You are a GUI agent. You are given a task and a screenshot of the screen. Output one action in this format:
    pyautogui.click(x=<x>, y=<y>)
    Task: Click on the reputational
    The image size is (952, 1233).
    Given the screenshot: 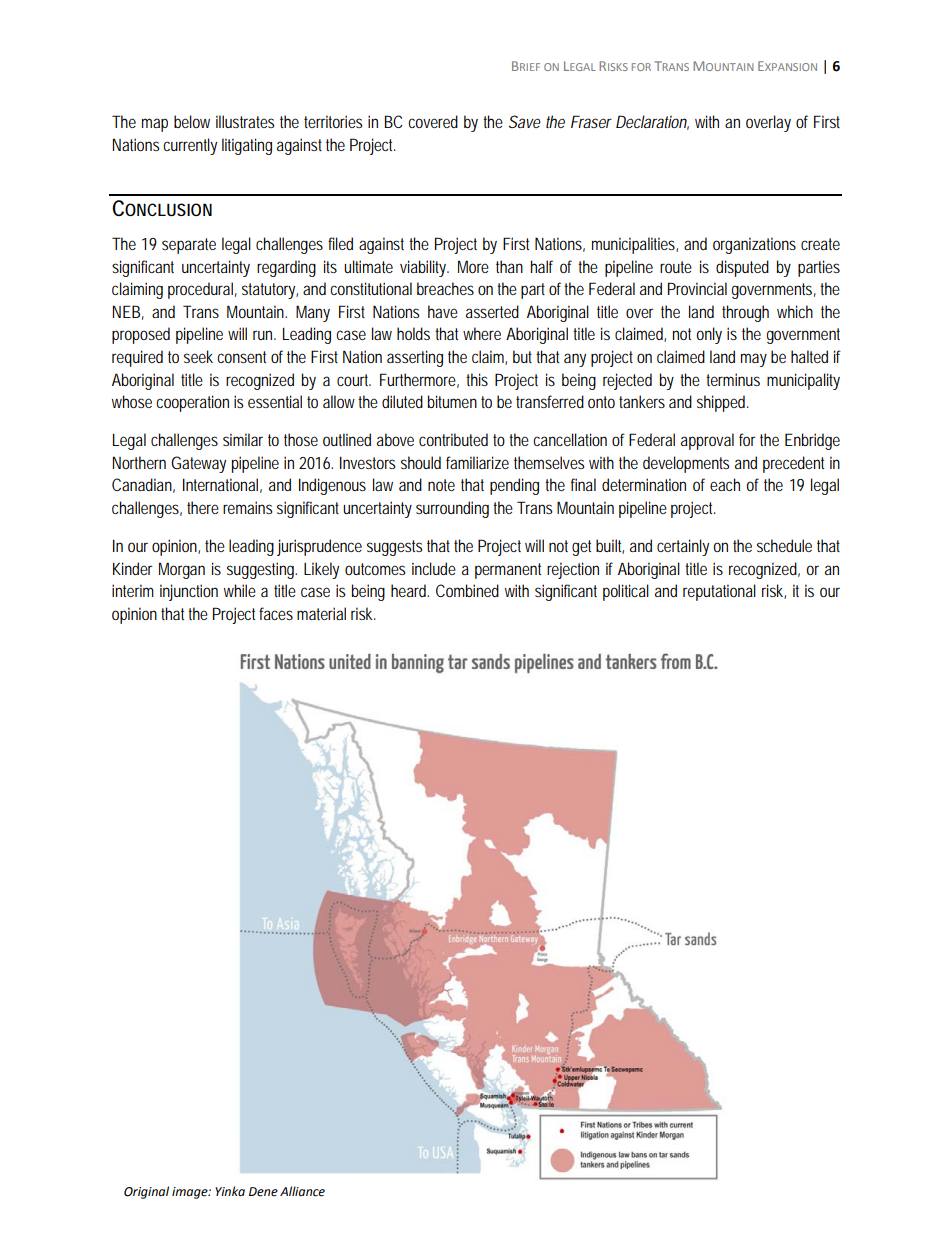 What is the action you would take?
    pyautogui.click(x=719, y=592)
